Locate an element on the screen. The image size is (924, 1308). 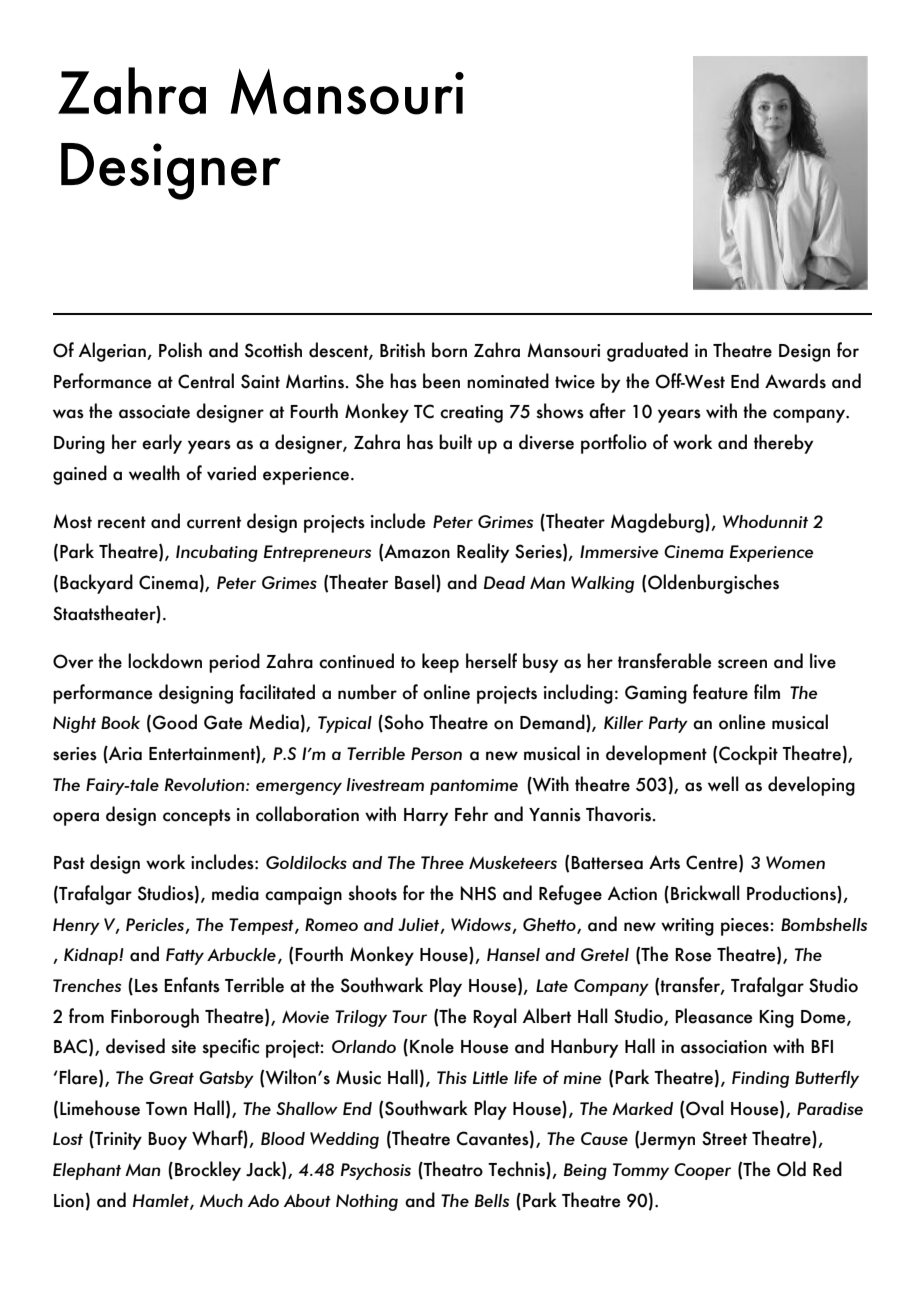
well is located at coordinates (723, 784).
